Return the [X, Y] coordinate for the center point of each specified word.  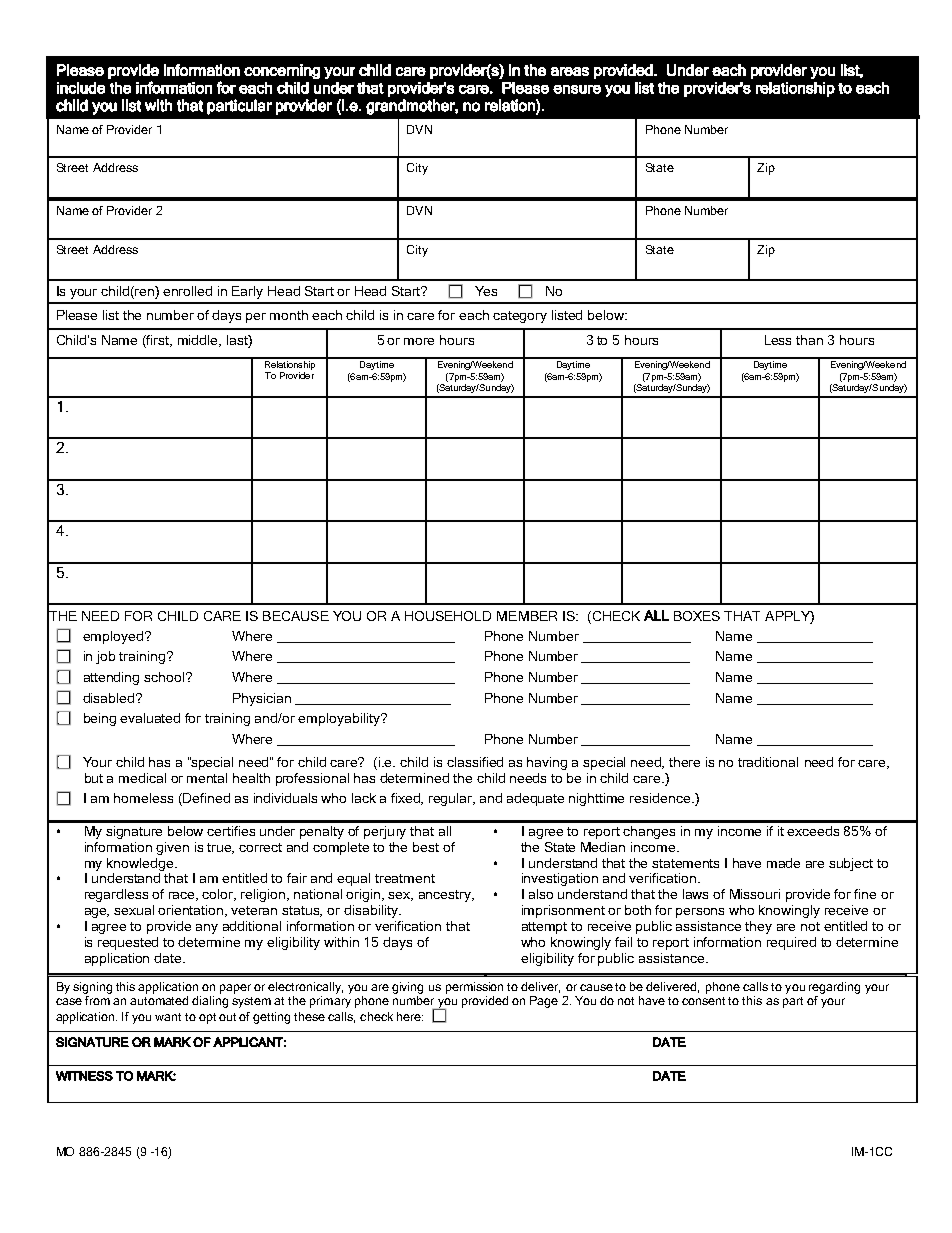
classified [475, 762]
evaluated [150, 718]
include [81, 88]
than [809, 340]
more [419, 341]
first [158, 341]
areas [570, 71]
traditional [768, 762]
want [168, 1017]
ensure [577, 89]
